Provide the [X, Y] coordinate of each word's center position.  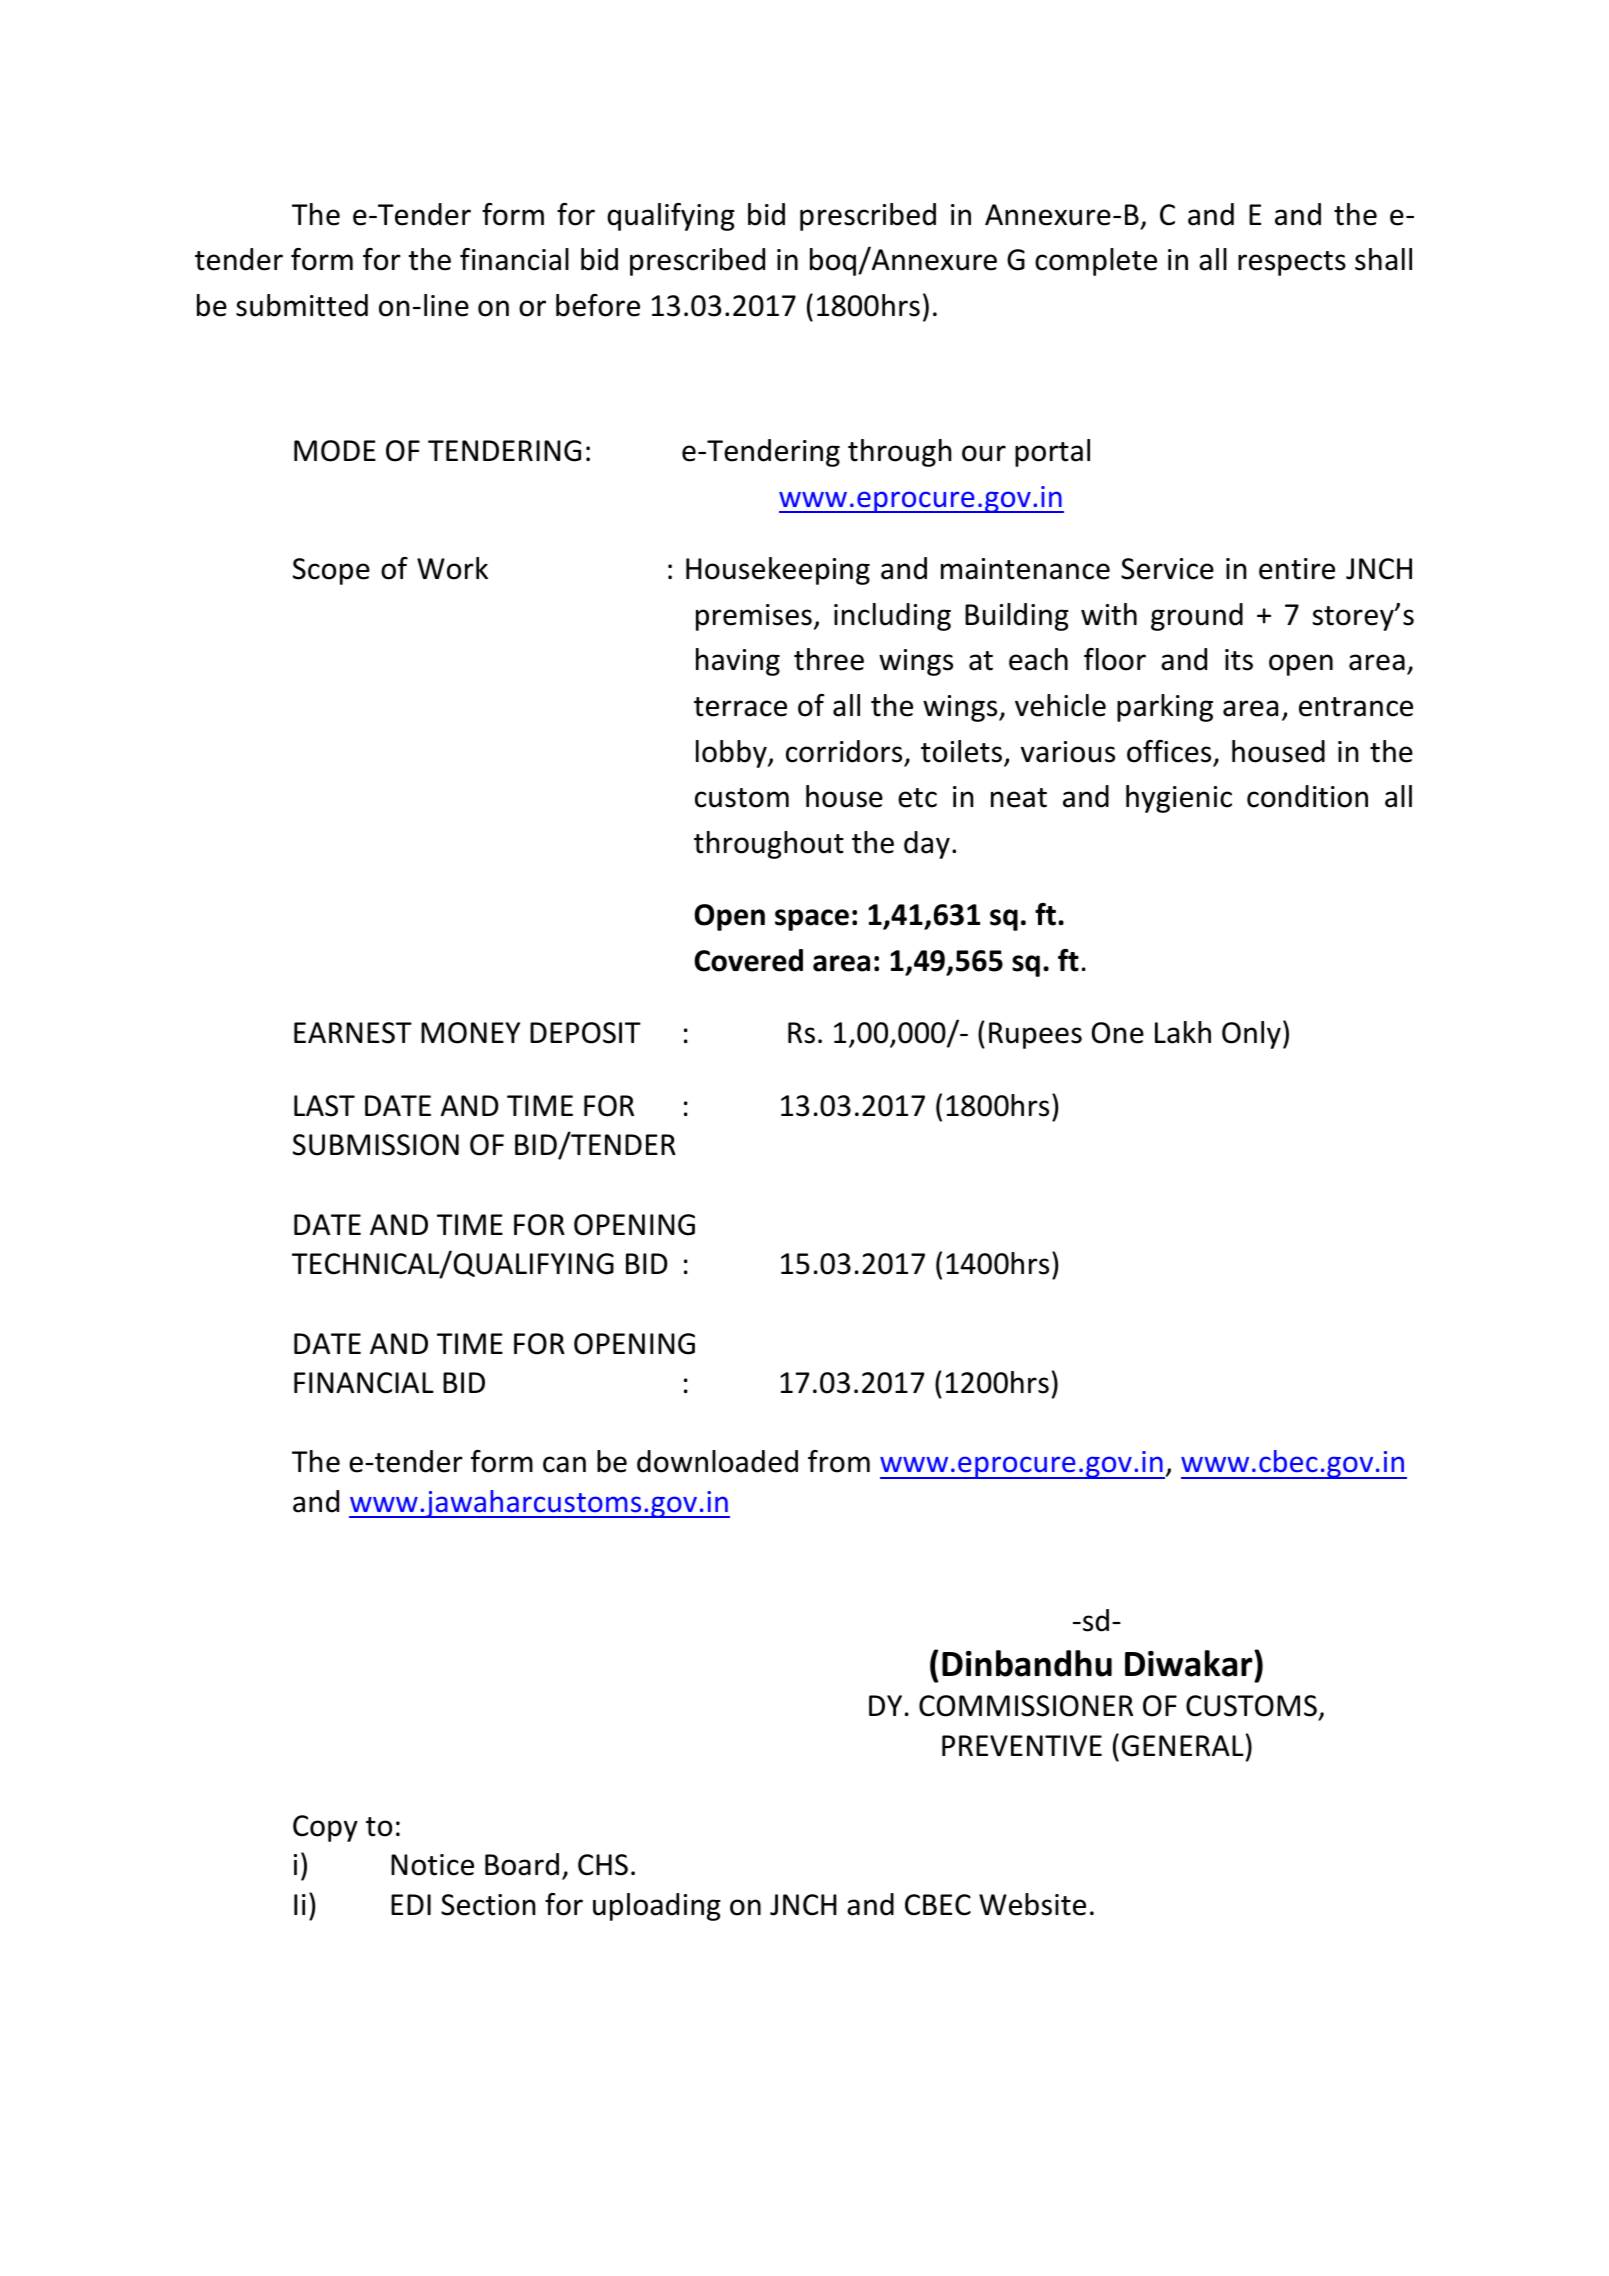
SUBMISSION [376, 1145]
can [564, 1464]
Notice [432, 1865]
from [839, 1461]
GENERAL [1183, 1746]
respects [1292, 263]
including [892, 617]
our [984, 453]
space [812, 920]
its [1239, 660]
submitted [302, 305]
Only [1251, 1035]
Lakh [1183, 1032]
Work [452, 568]
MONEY [470, 1033]
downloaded [717, 1461]
